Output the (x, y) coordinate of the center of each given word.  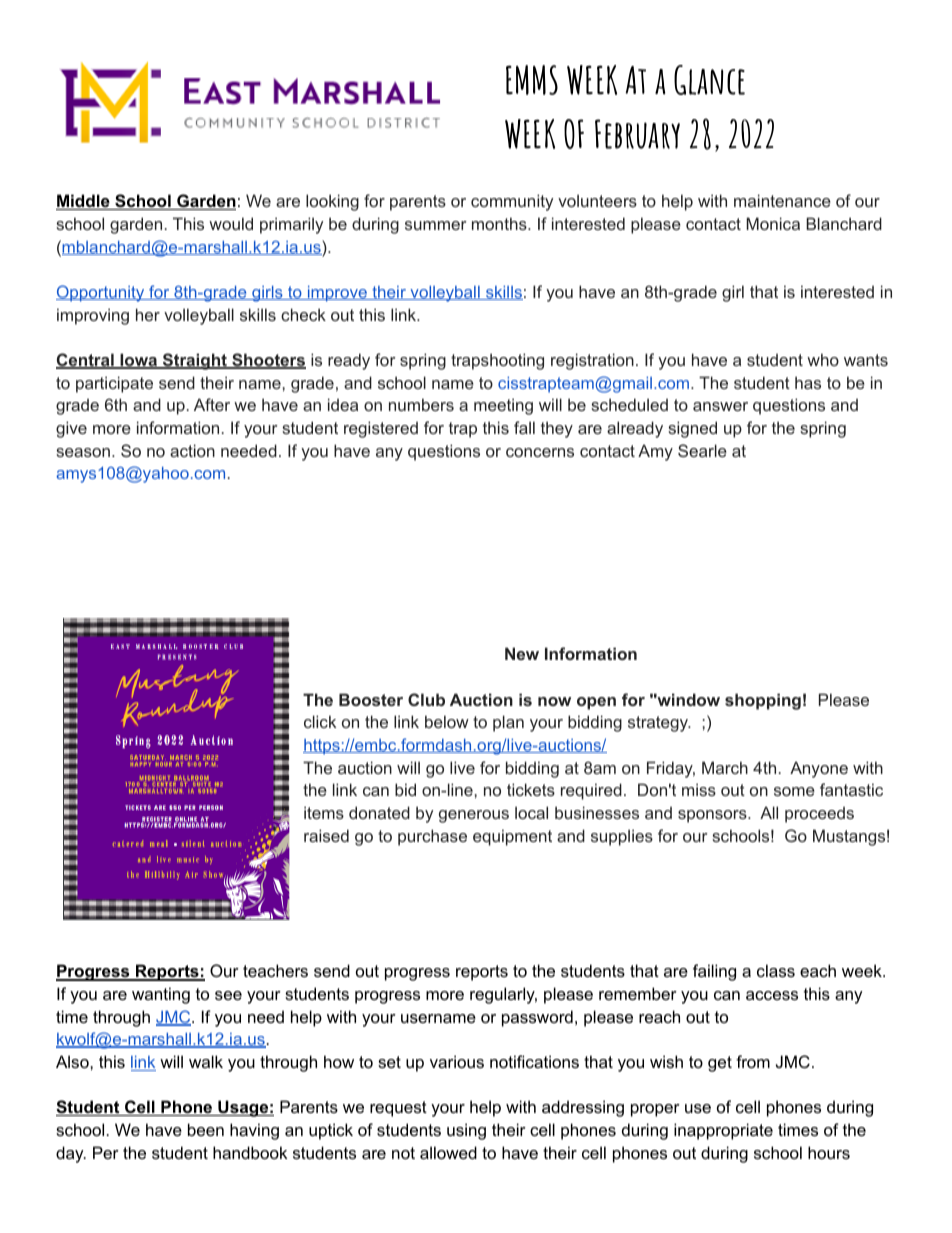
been (206, 1129)
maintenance (782, 200)
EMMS (532, 80)
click (320, 721)
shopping (763, 701)
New (522, 653)
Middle (84, 202)
